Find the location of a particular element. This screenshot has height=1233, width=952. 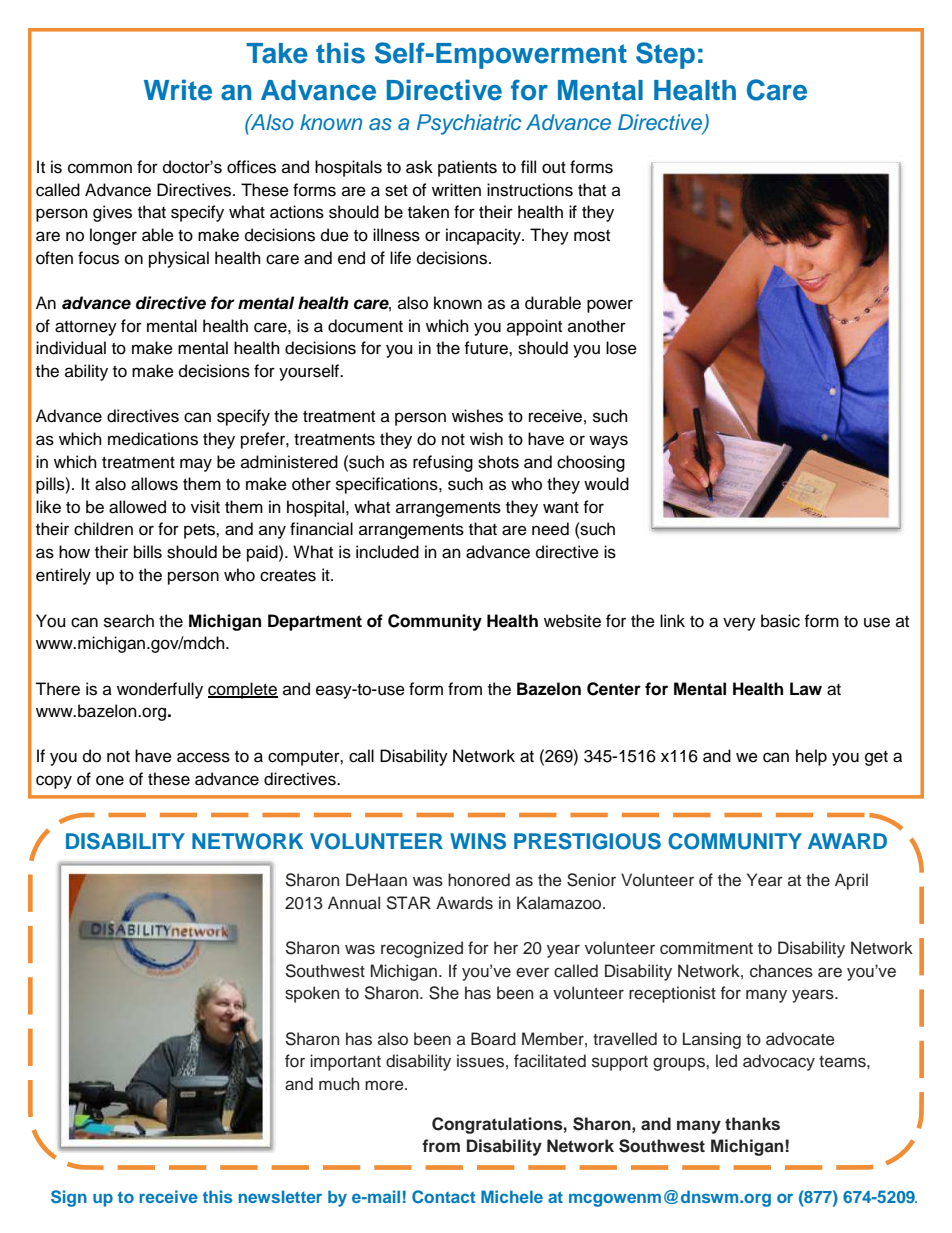

Psychiatric is located at coordinates (469, 124).
